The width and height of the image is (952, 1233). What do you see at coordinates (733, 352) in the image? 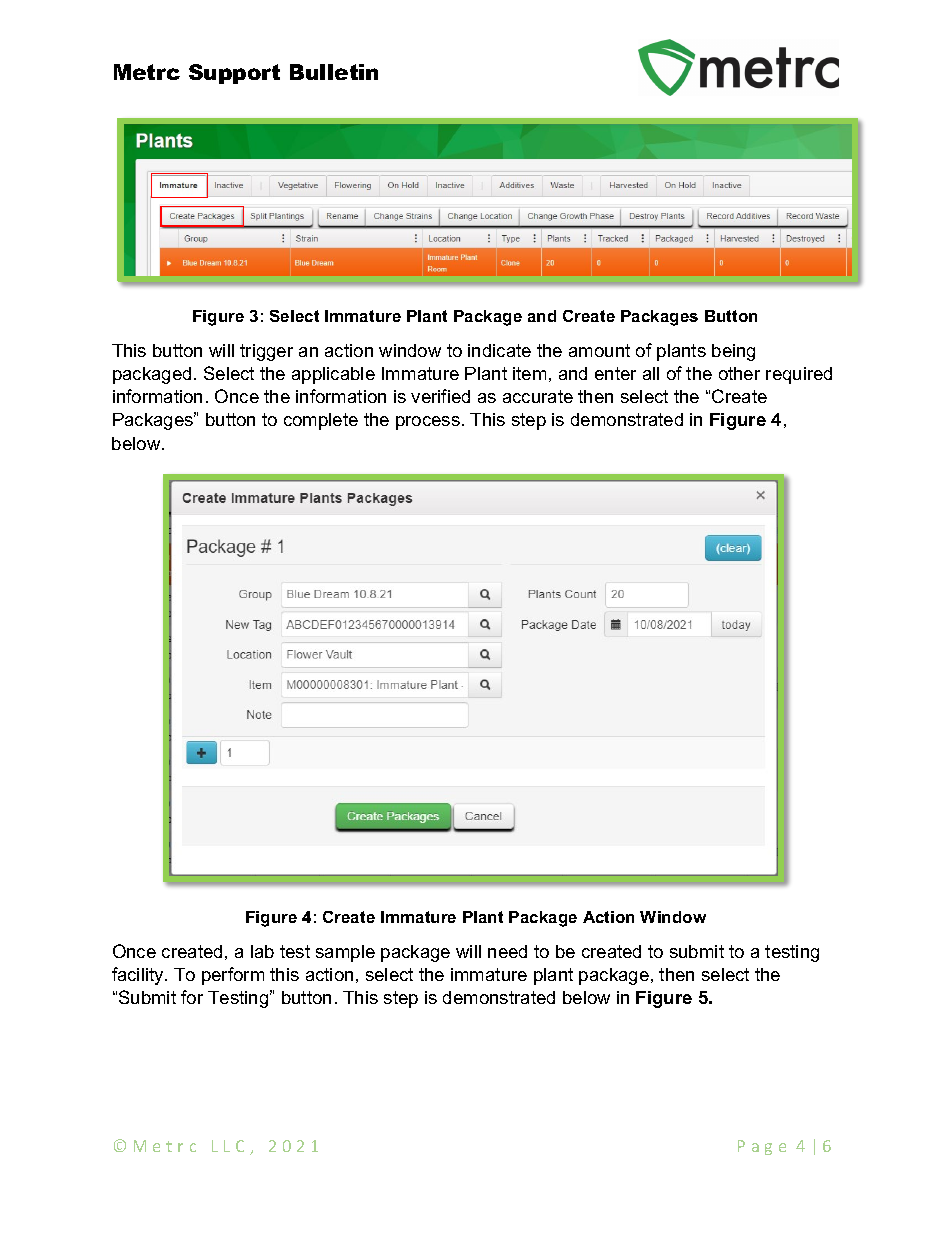
I see `being` at bounding box center [733, 352].
